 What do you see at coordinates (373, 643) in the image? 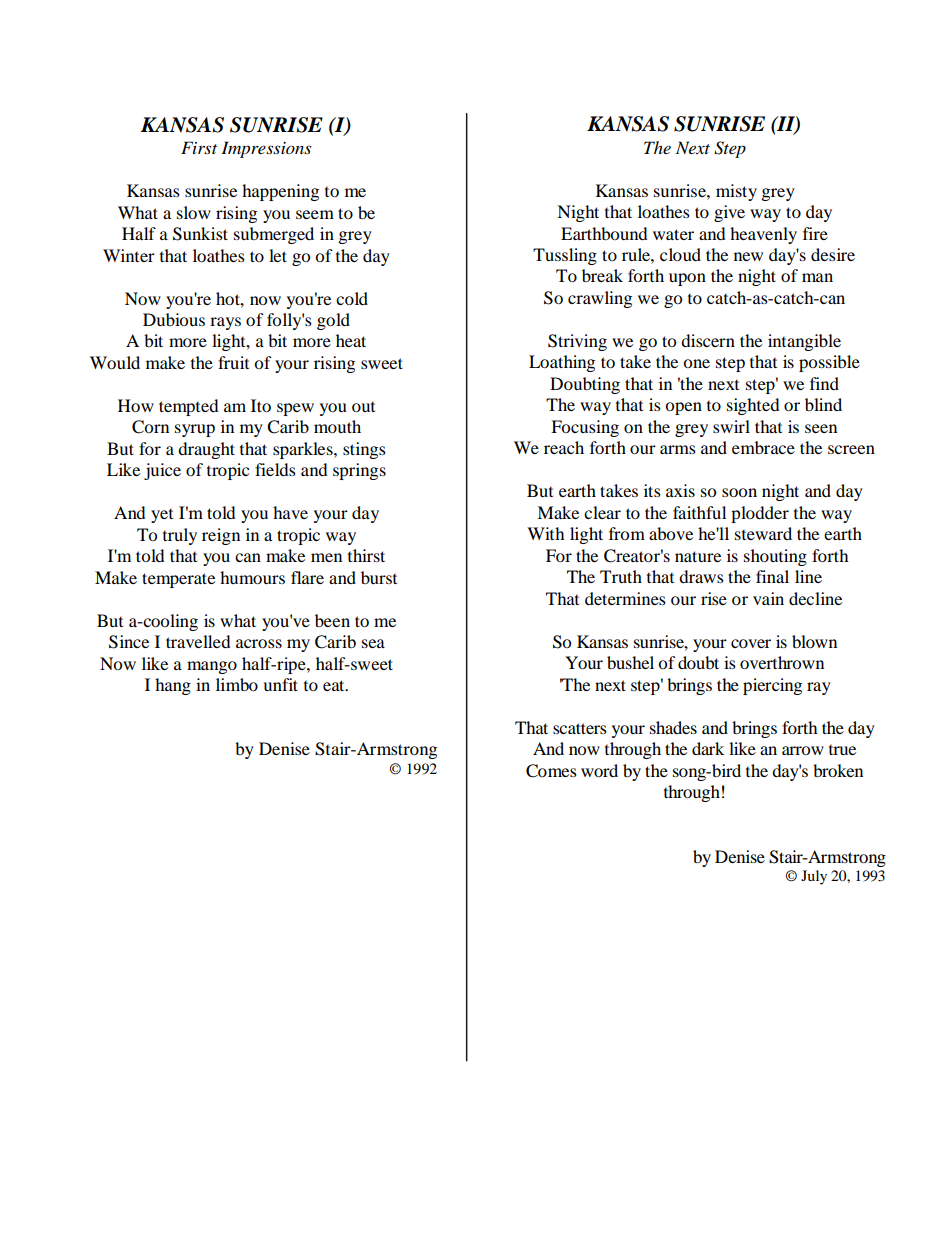
I see `sea` at bounding box center [373, 643].
